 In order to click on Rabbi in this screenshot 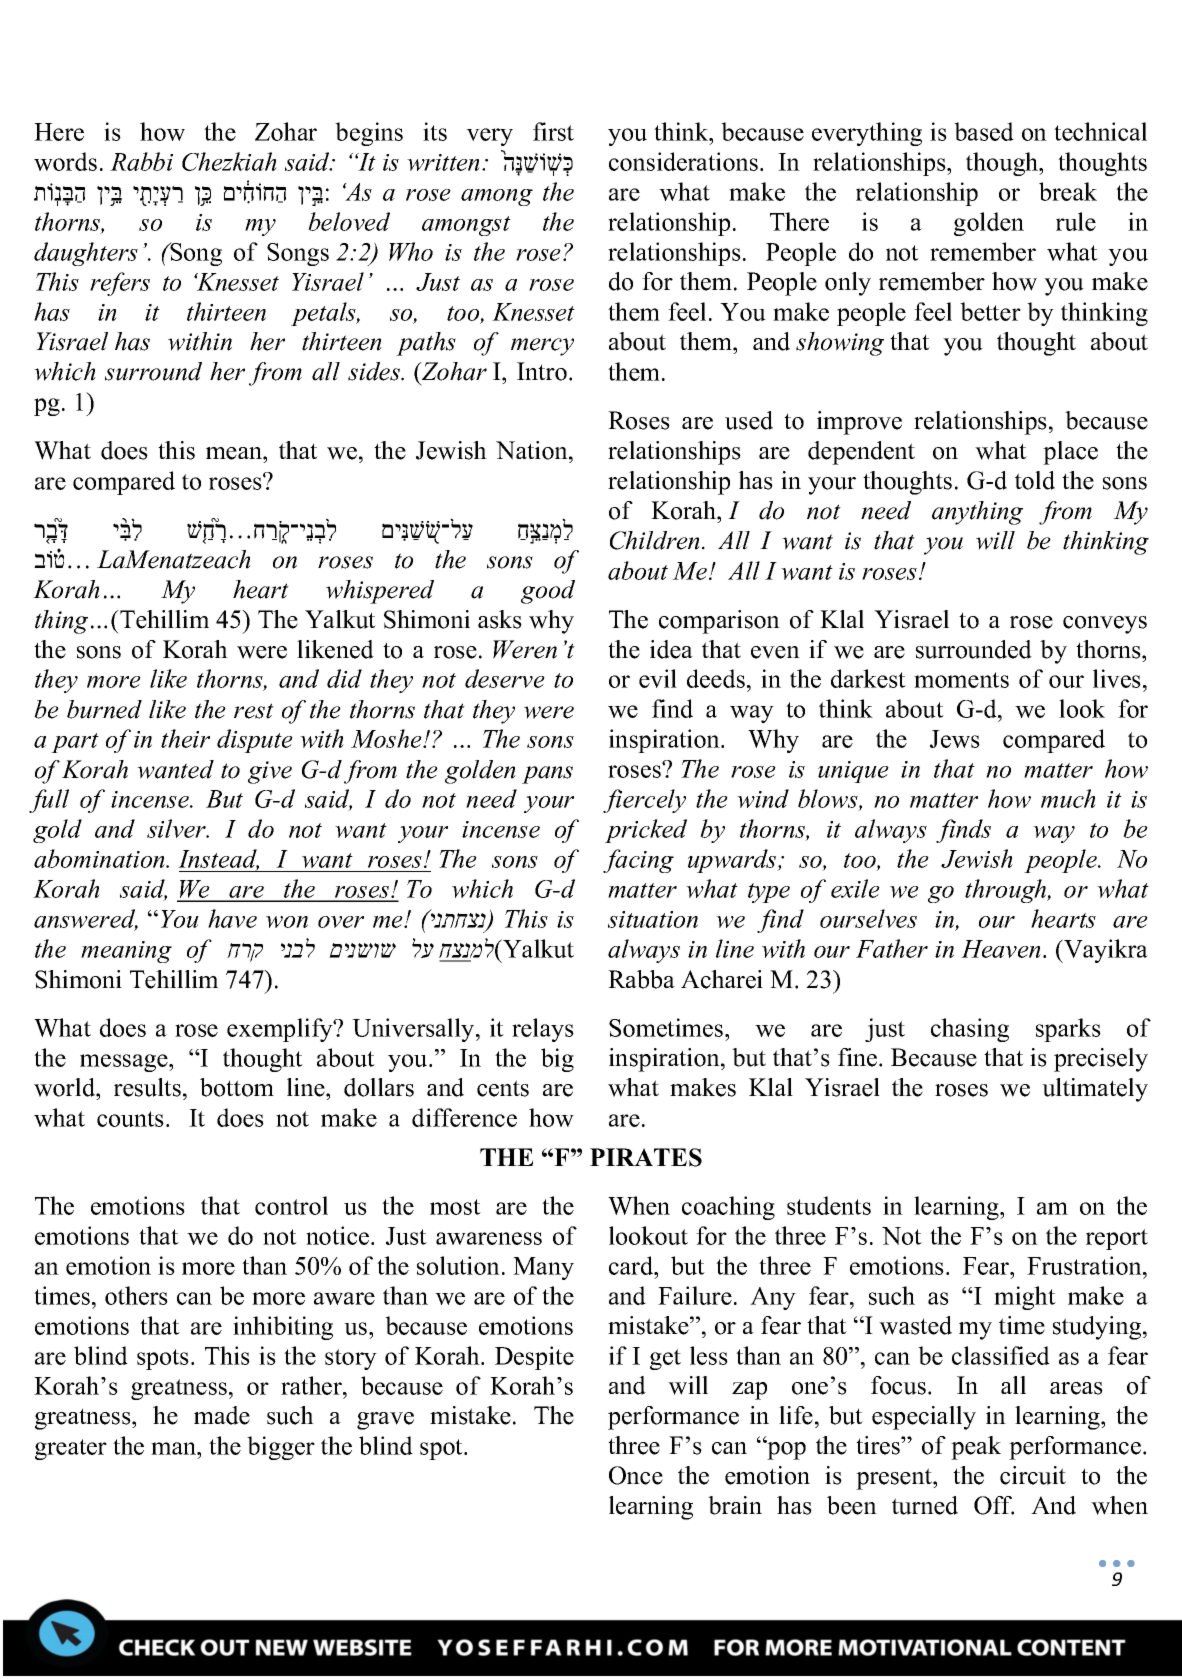, I will do `click(141, 161)`.
